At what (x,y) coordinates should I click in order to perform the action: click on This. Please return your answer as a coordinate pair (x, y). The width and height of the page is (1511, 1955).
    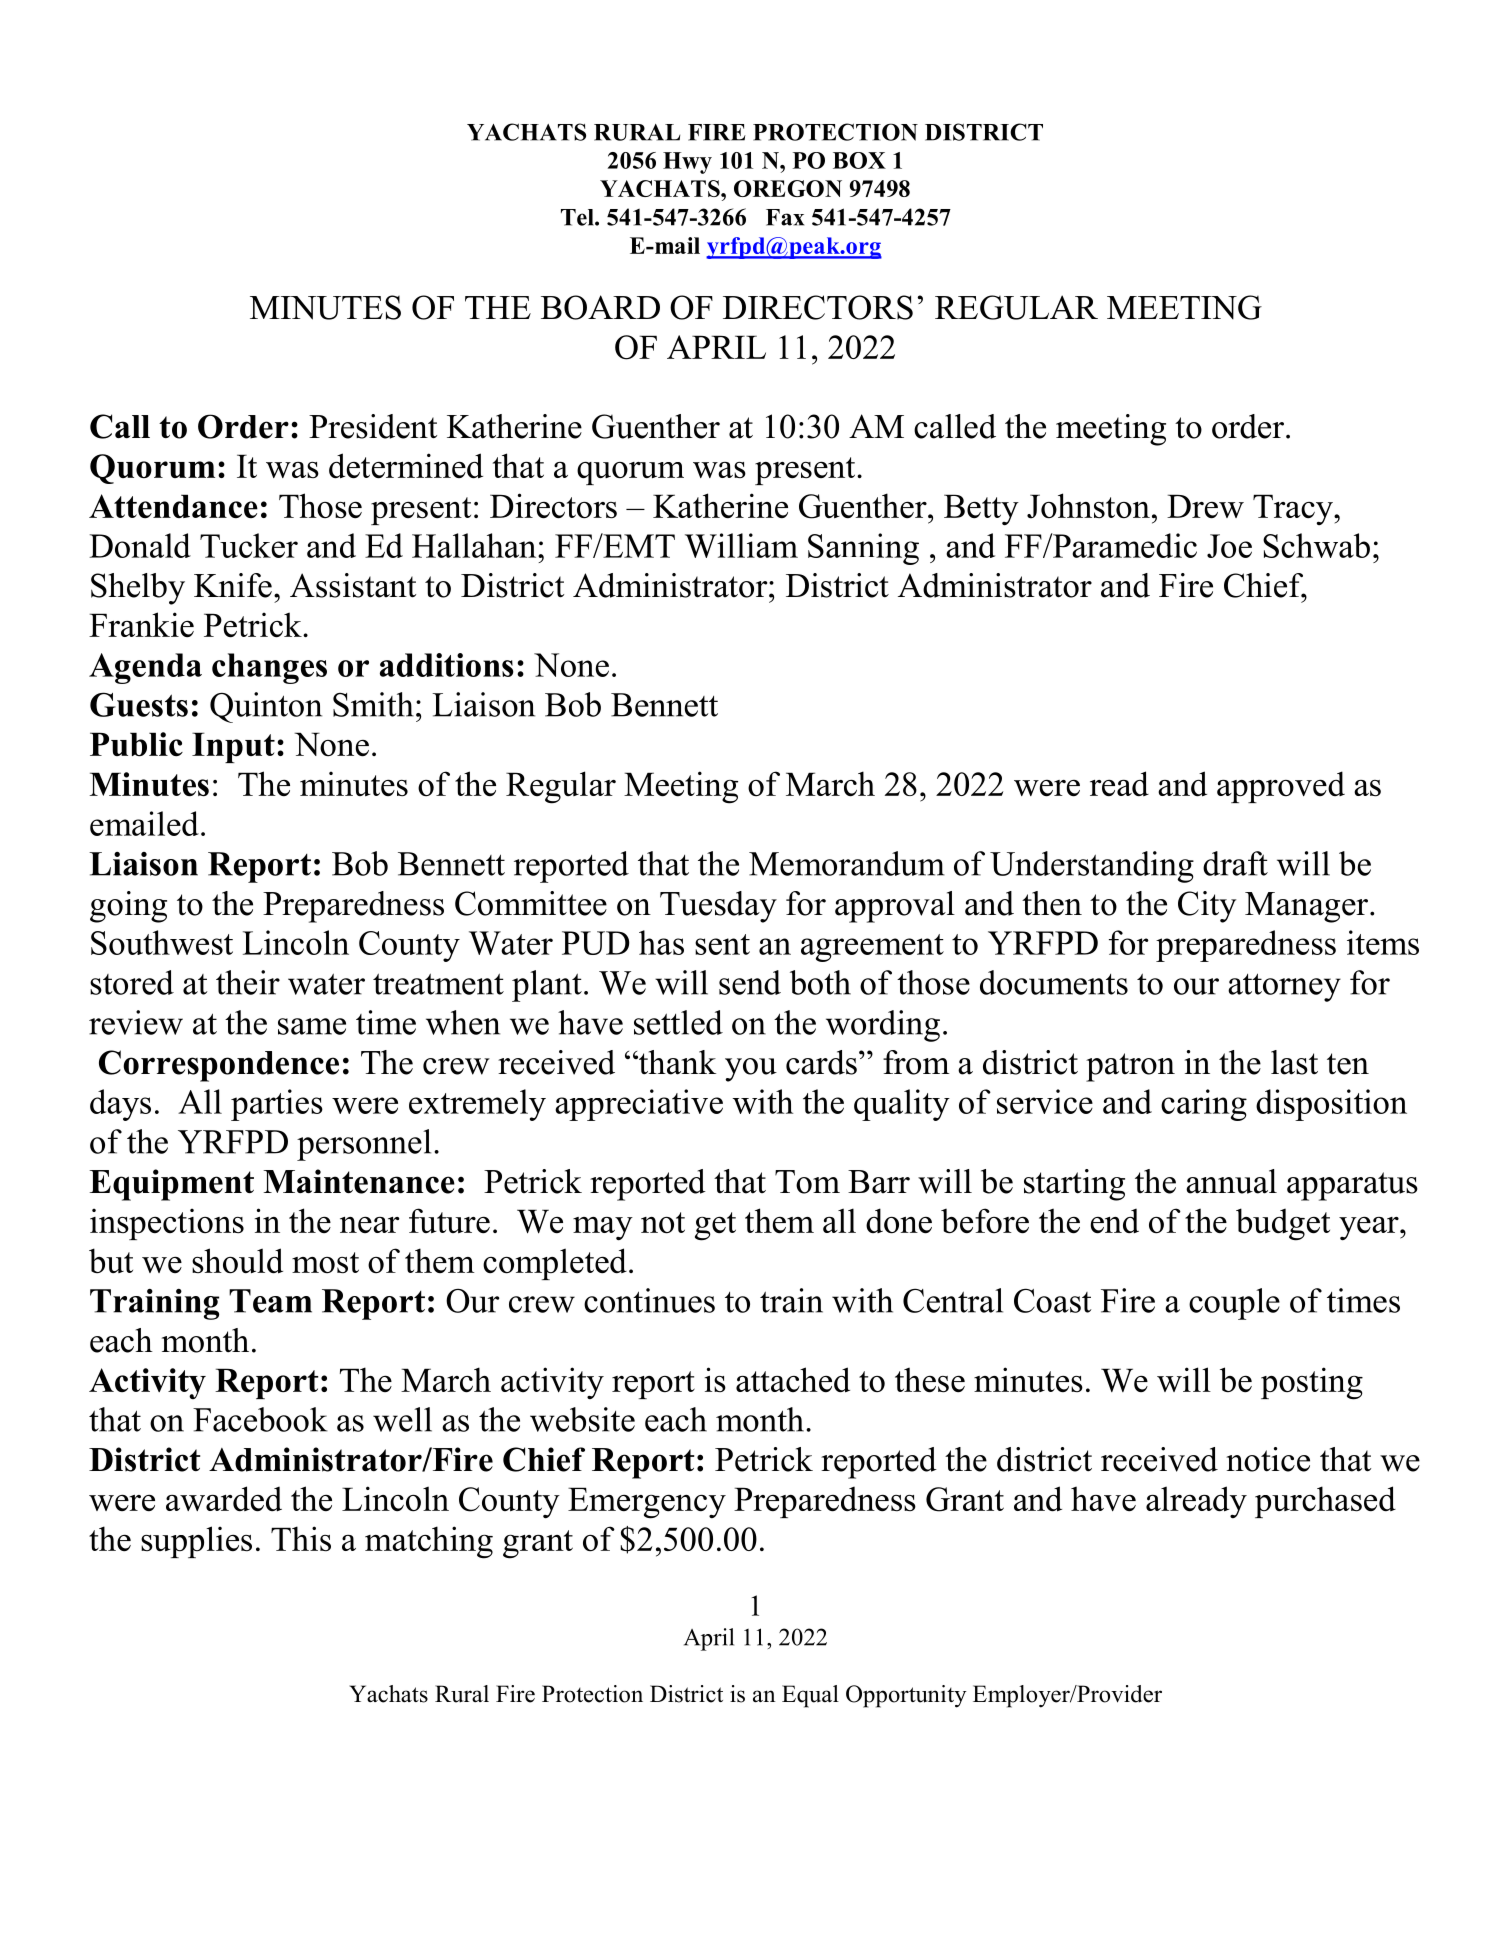
    Looking at the image, I should click on (301, 1538).
